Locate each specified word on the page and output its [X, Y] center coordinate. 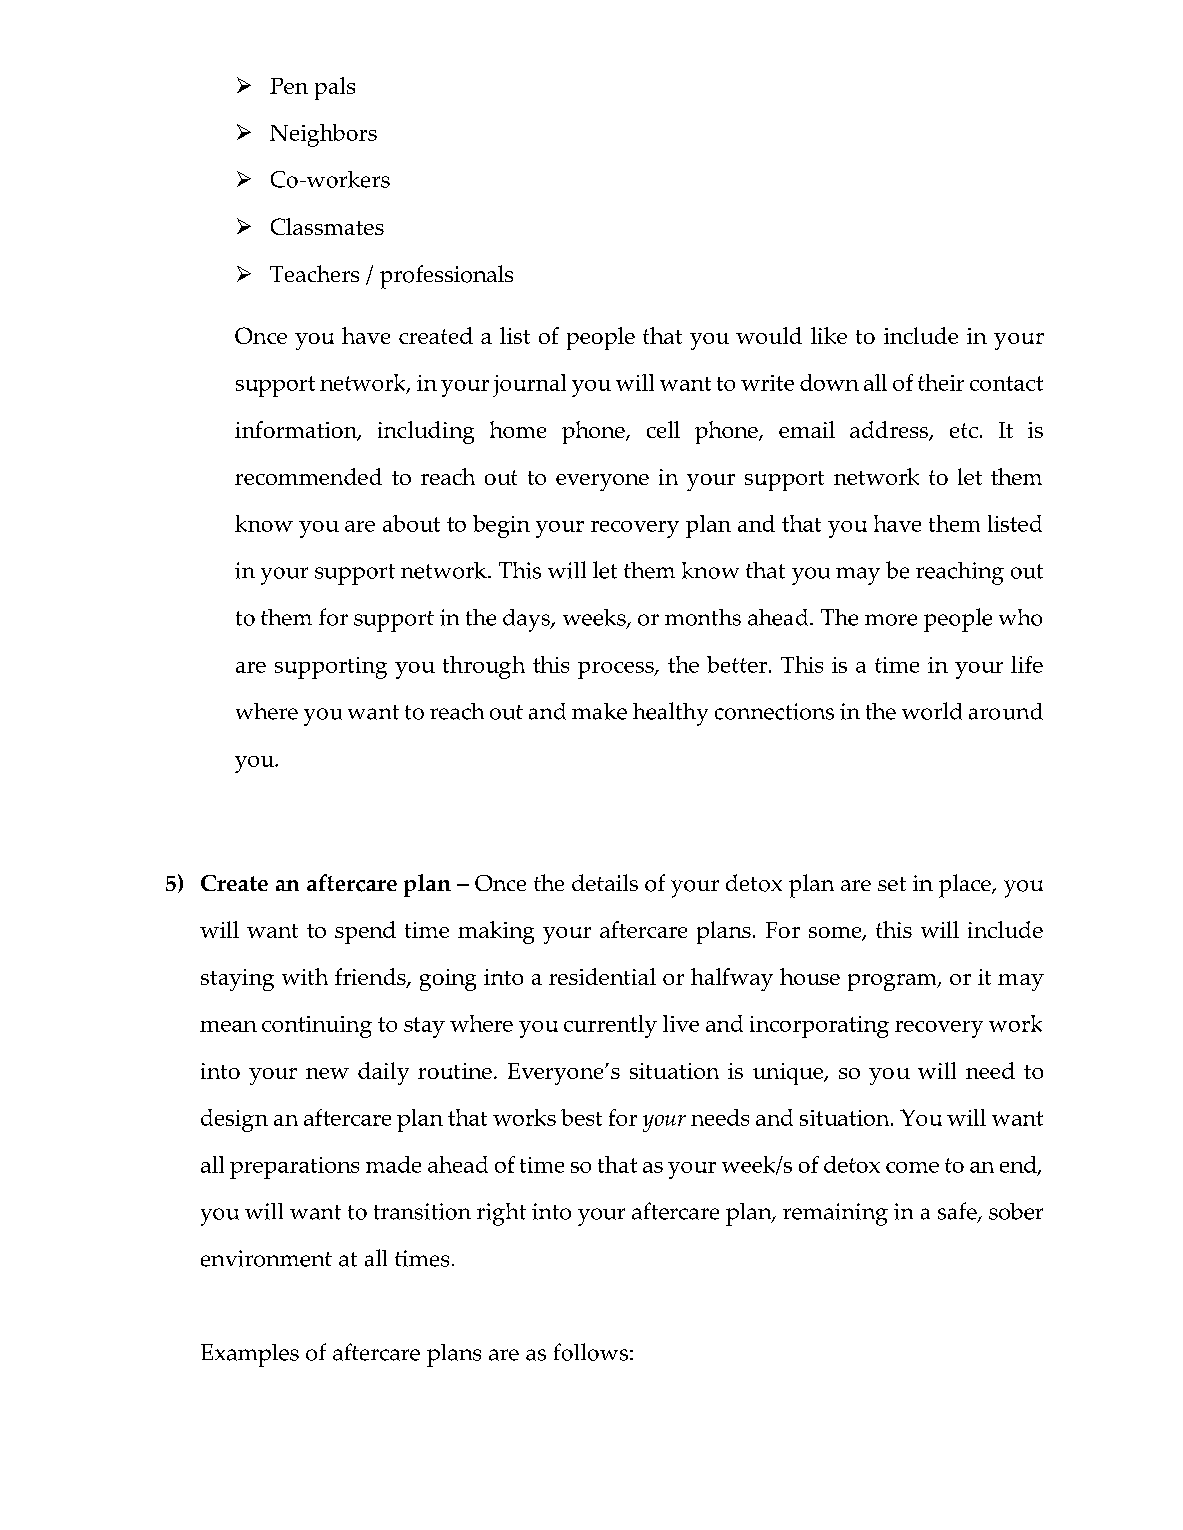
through [484, 667]
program [893, 982]
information [297, 431]
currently [610, 1026]
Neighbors [323, 135]
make [599, 711]
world [932, 711]
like [829, 335]
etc [964, 430]
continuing [317, 1027]
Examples [250, 1355]
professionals [446, 277]
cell [663, 429]
